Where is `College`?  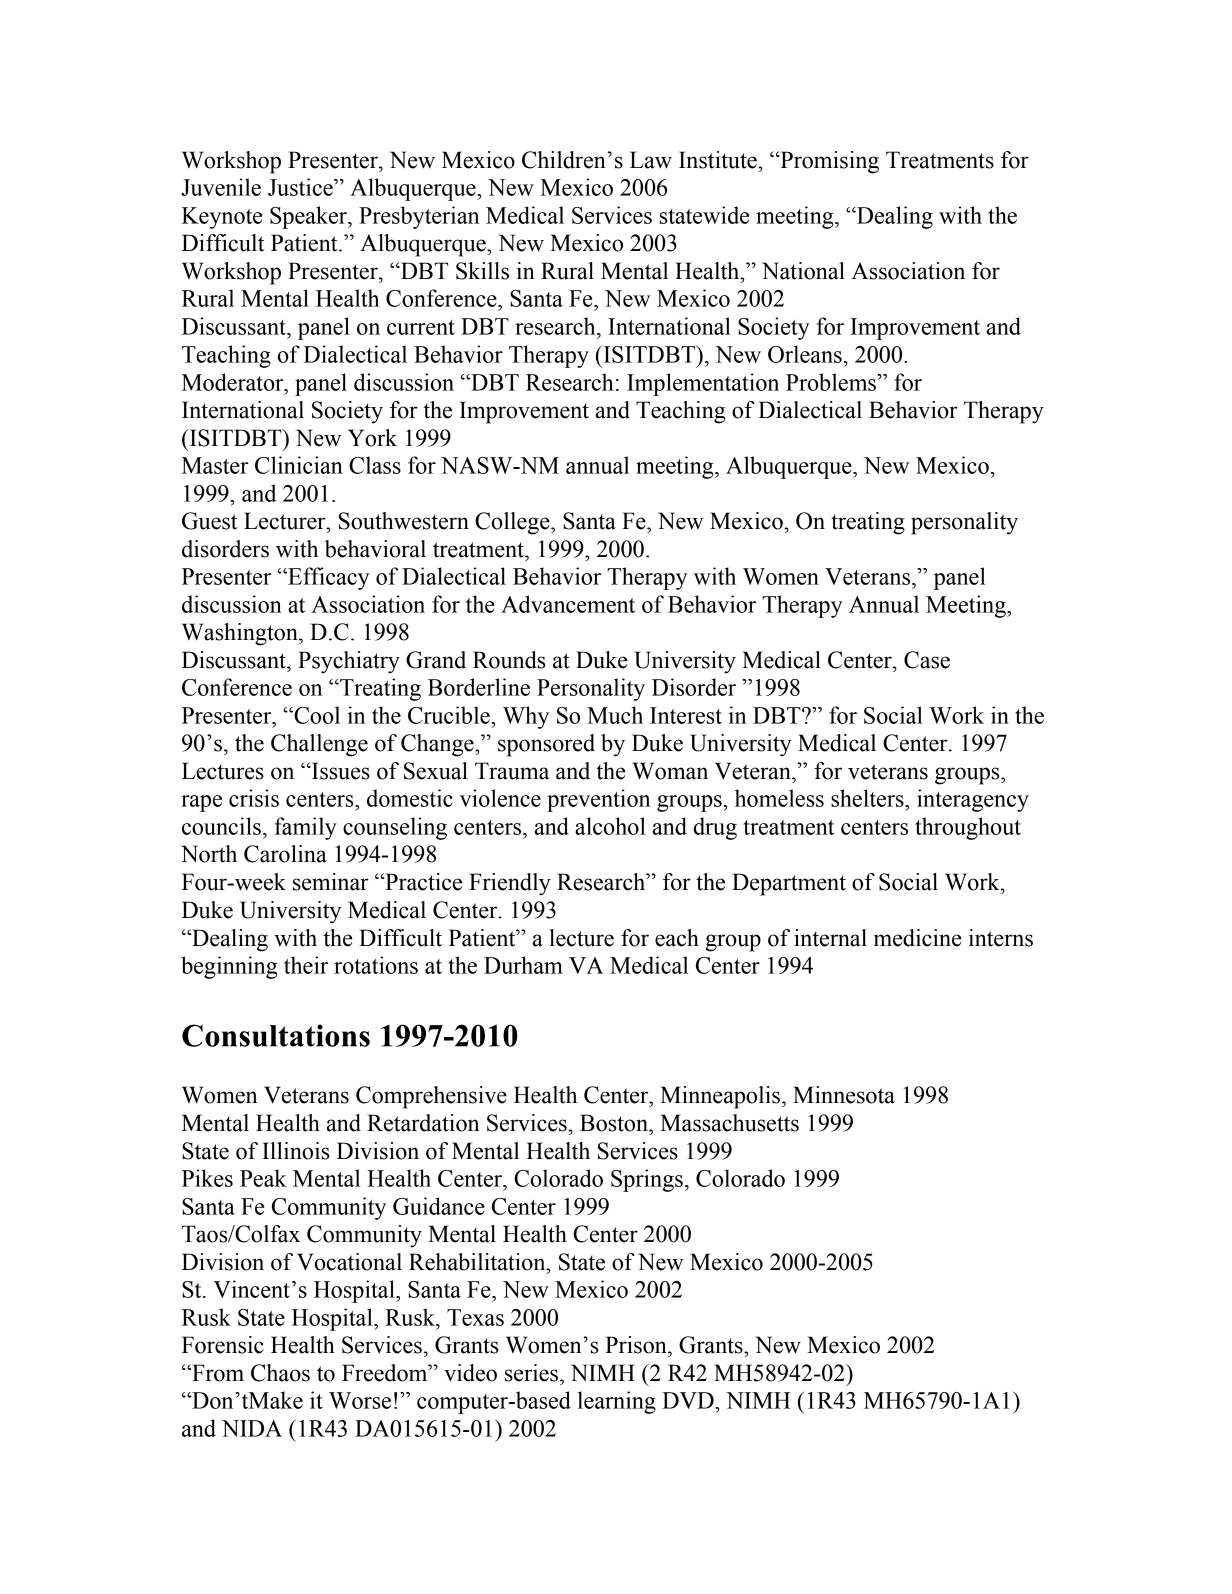
College is located at coordinates (513, 523).
